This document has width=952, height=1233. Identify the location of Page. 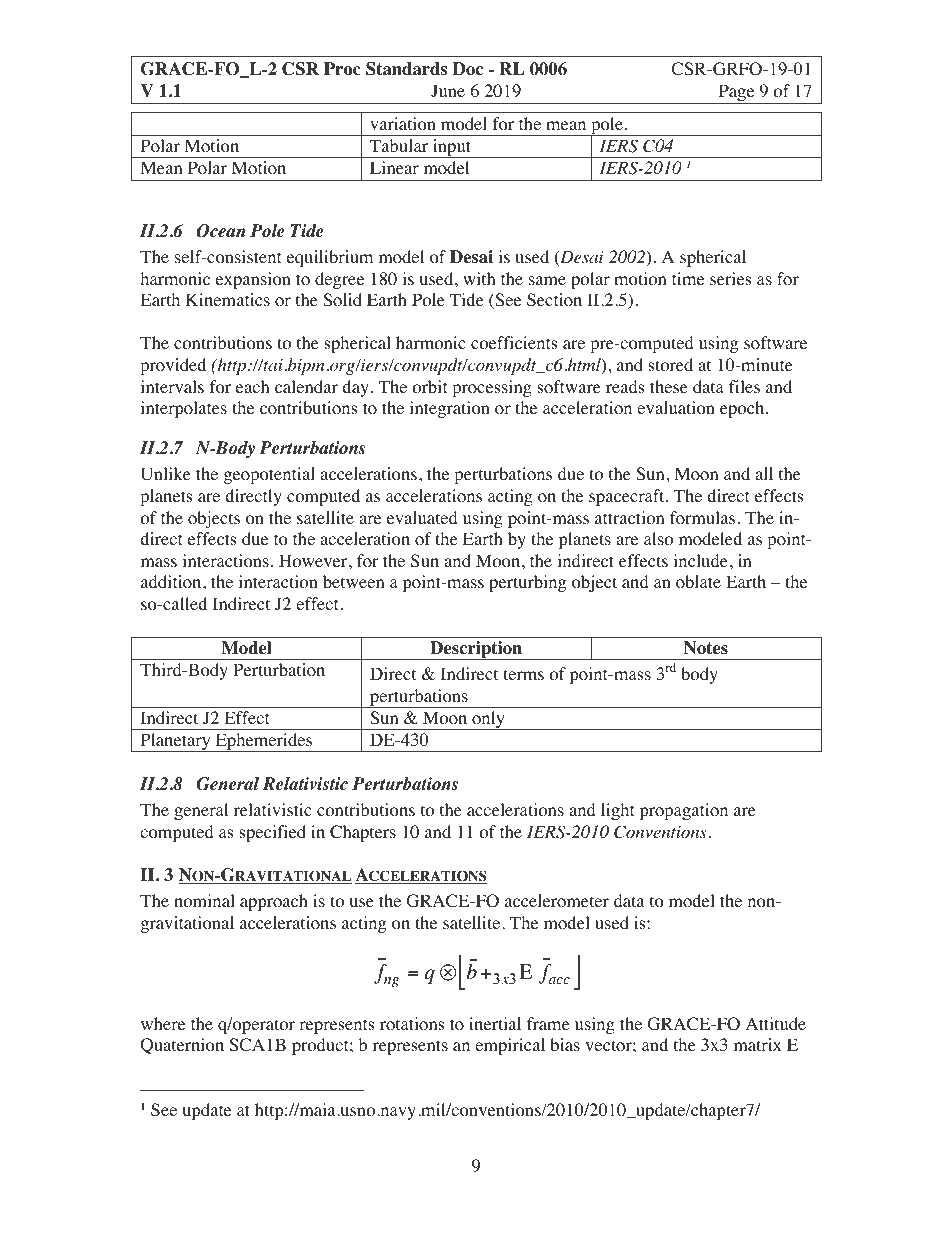
(736, 94).
